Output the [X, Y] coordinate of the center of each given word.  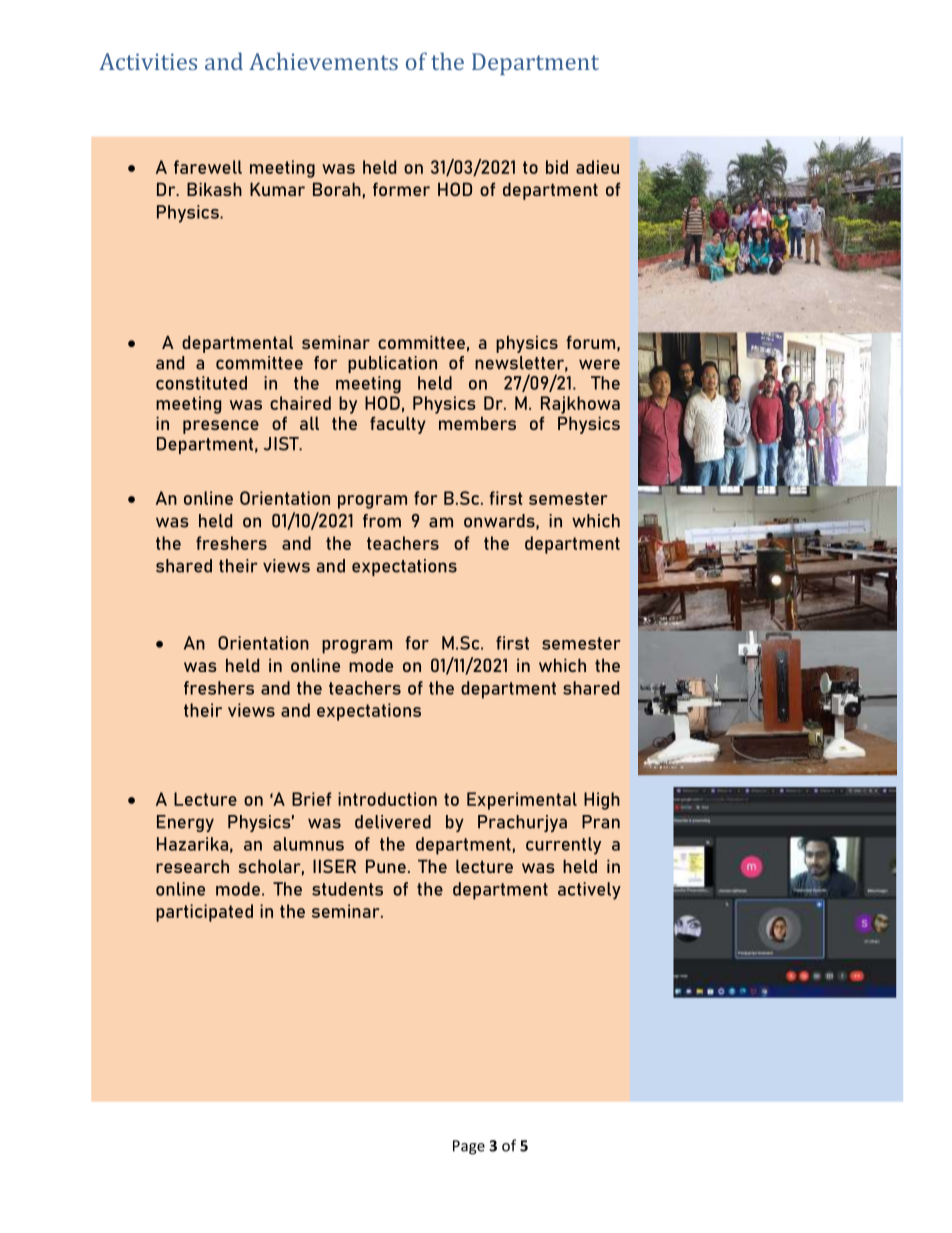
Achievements [323, 61]
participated [204, 913]
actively [589, 891]
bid [557, 167]
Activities [148, 61]
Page [469, 1147]
